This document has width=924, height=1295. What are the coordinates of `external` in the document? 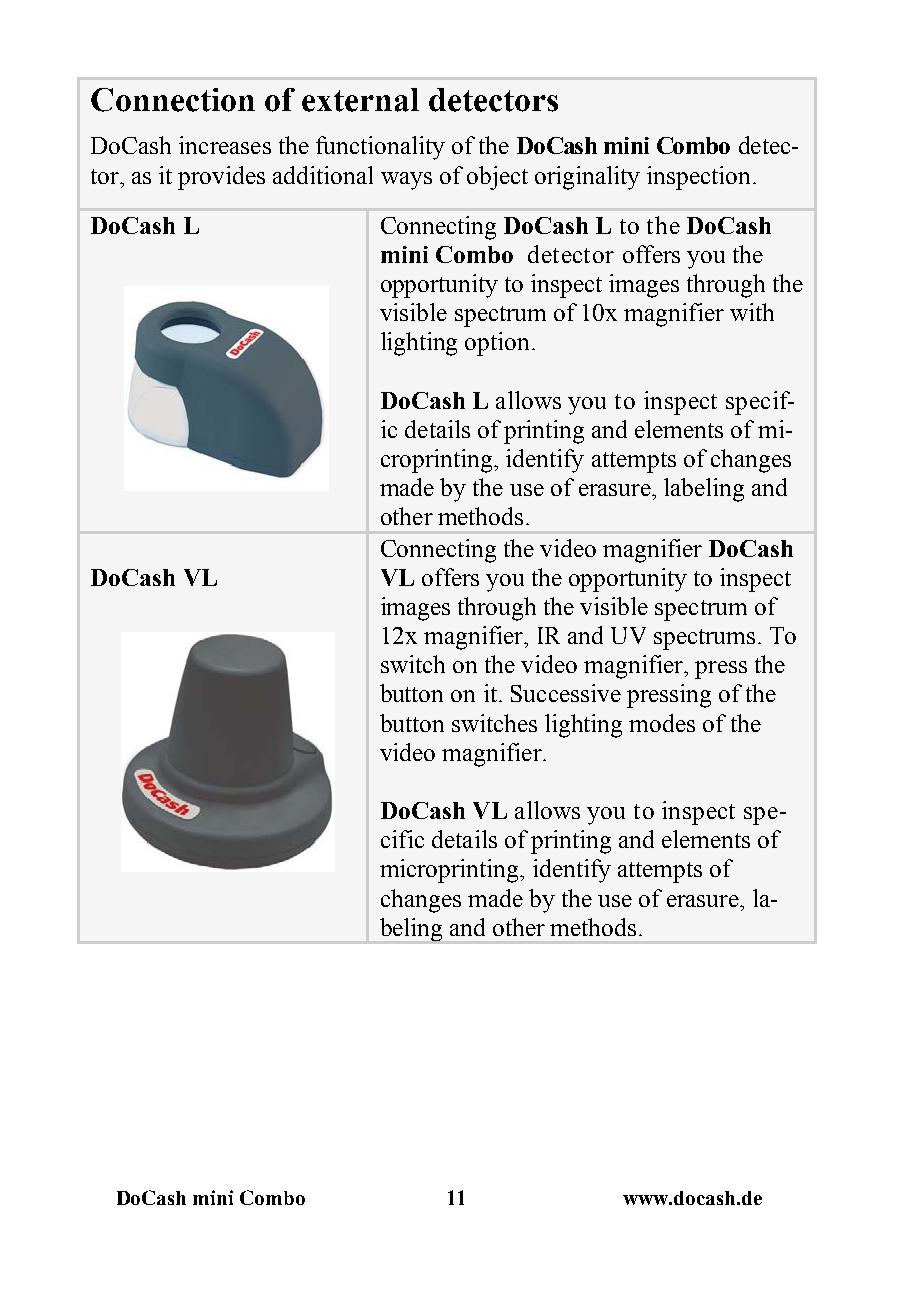 It's located at (360, 100).
